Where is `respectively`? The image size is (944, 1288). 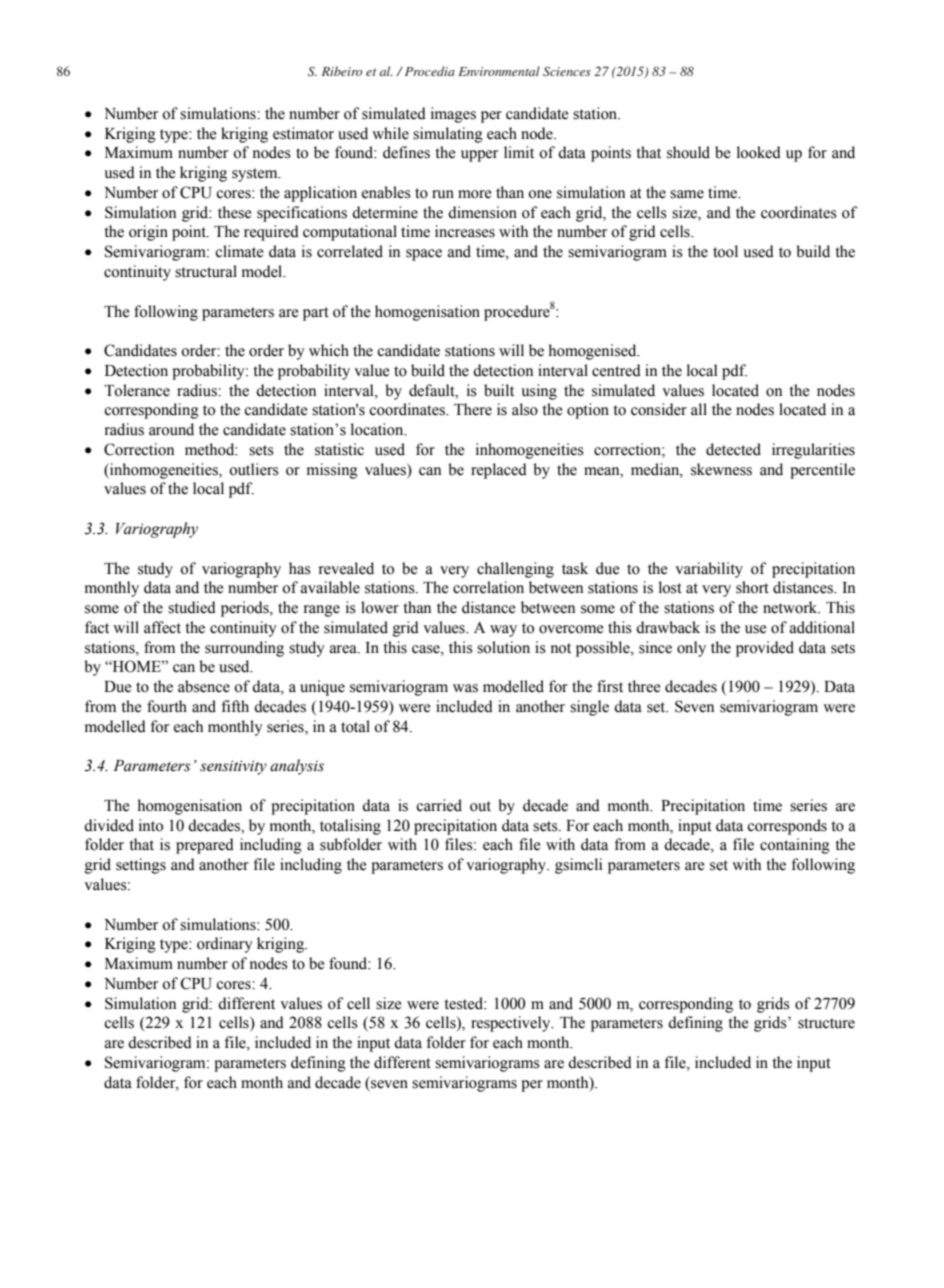 respectively is located at coordinates (512, 1024).
